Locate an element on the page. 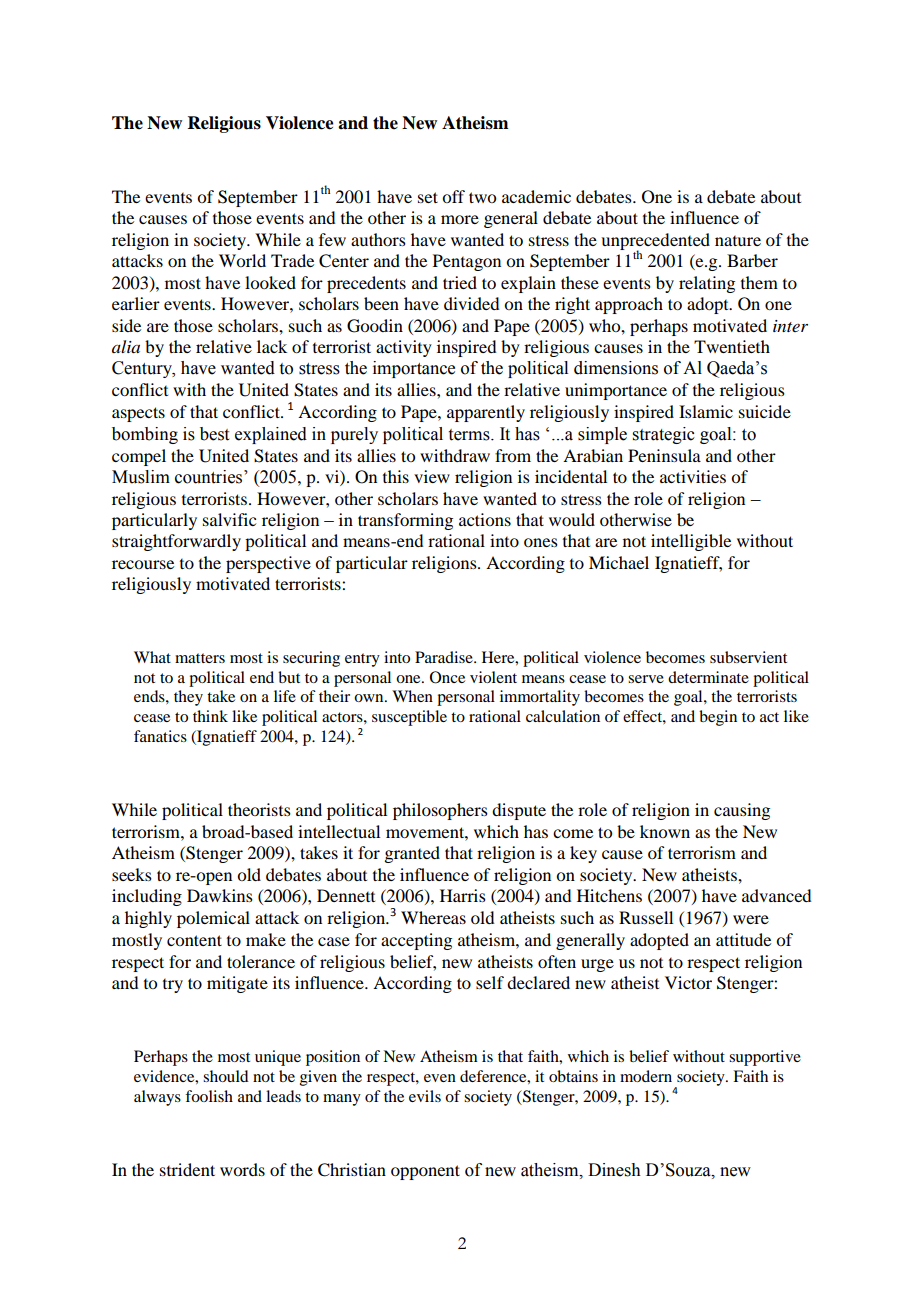 Image resolution: width=924 pixels, height=1309 pixels. World is located at coordinates (242, 260).
